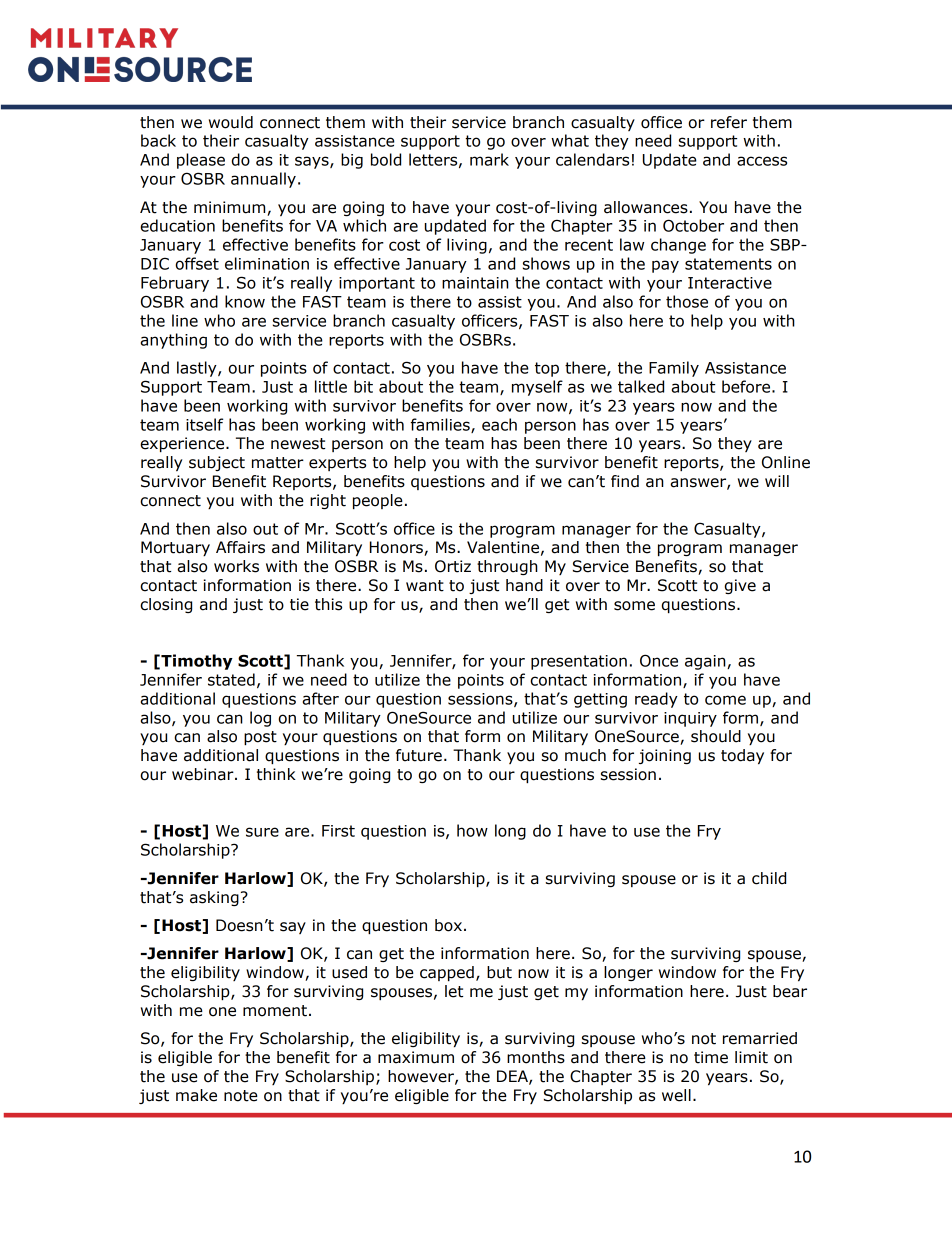  What do you see at coordinates (201, 161) in the screenshot?
I see `please` at bounding box center [201, 161].
